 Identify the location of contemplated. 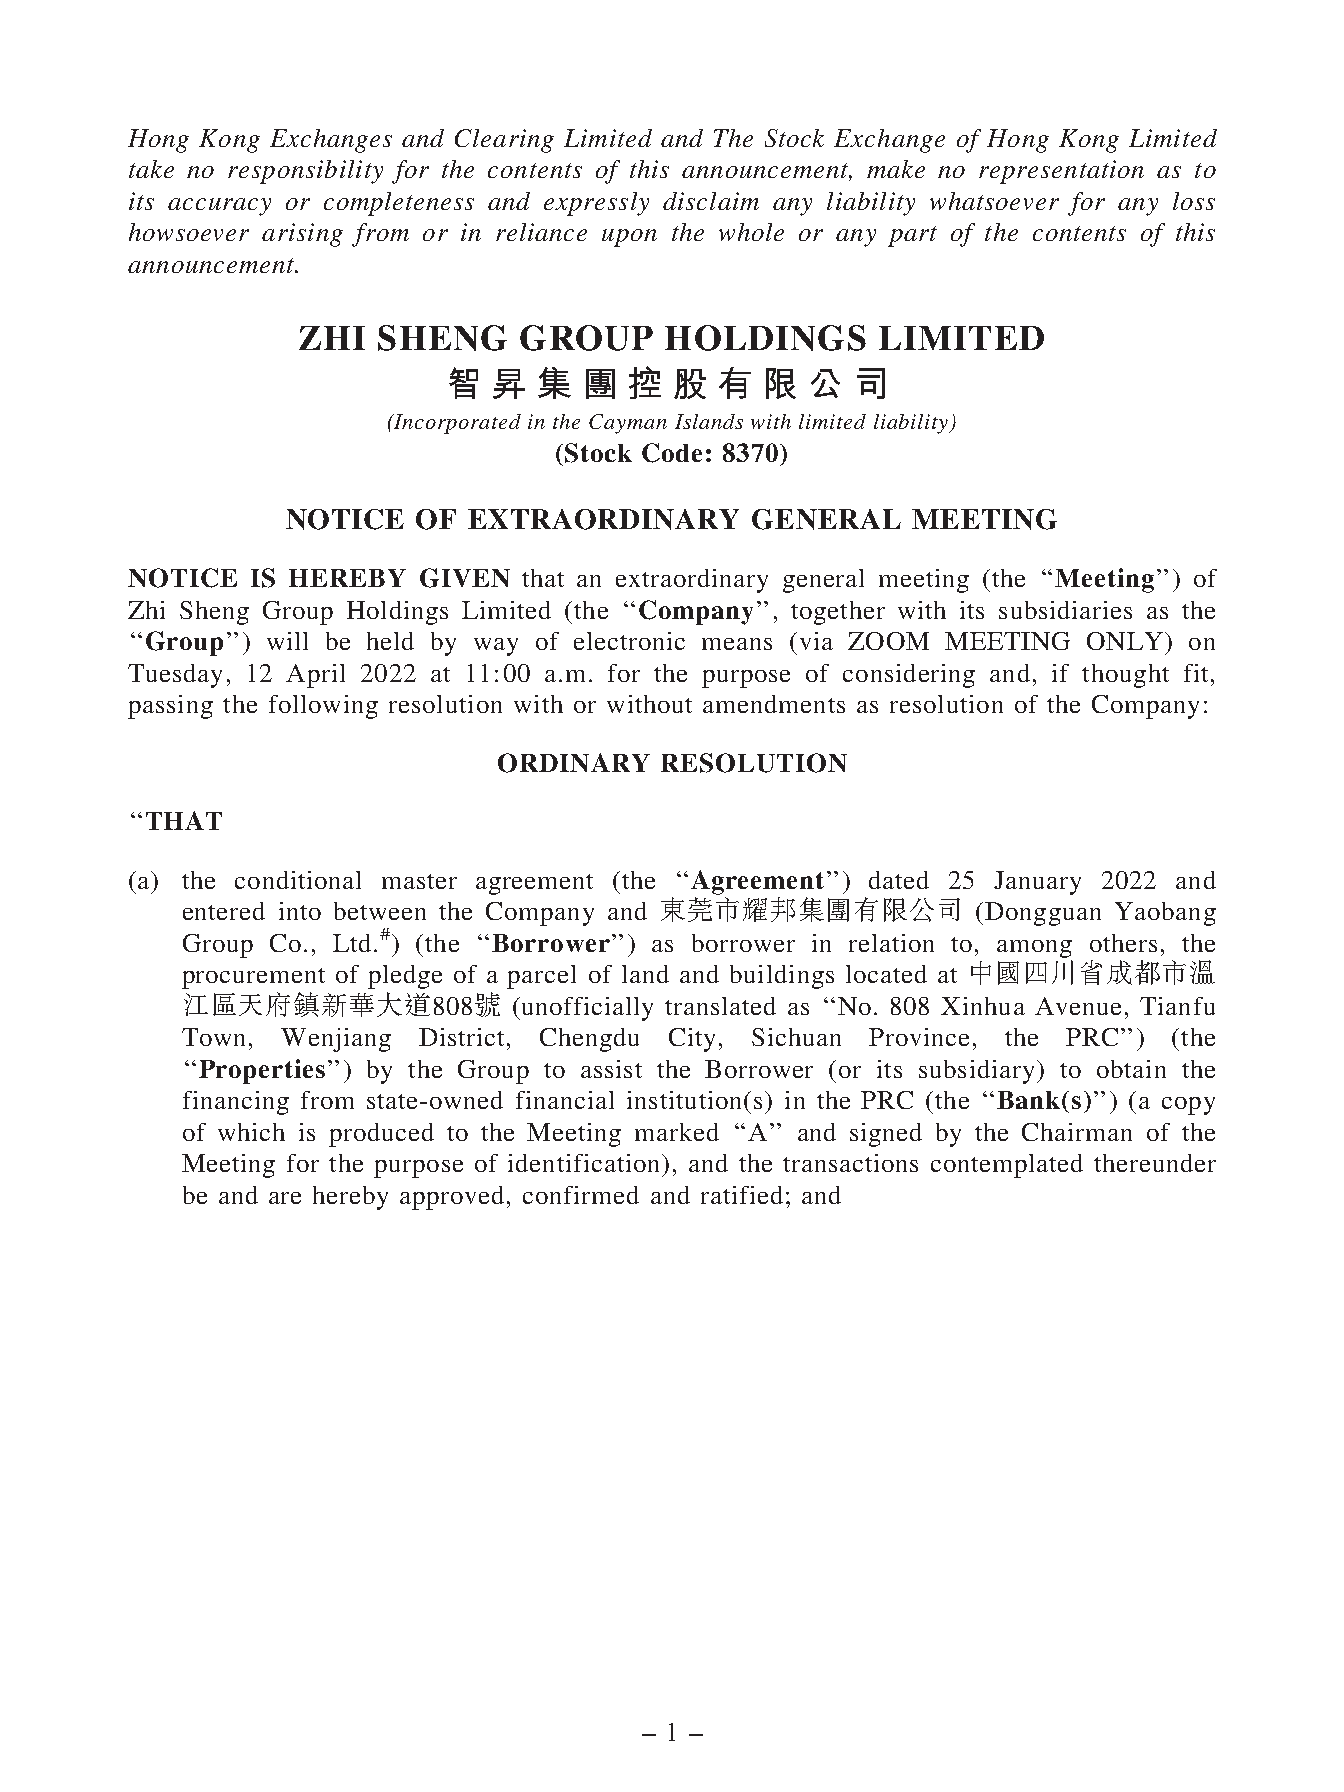
(1007, 1166).
